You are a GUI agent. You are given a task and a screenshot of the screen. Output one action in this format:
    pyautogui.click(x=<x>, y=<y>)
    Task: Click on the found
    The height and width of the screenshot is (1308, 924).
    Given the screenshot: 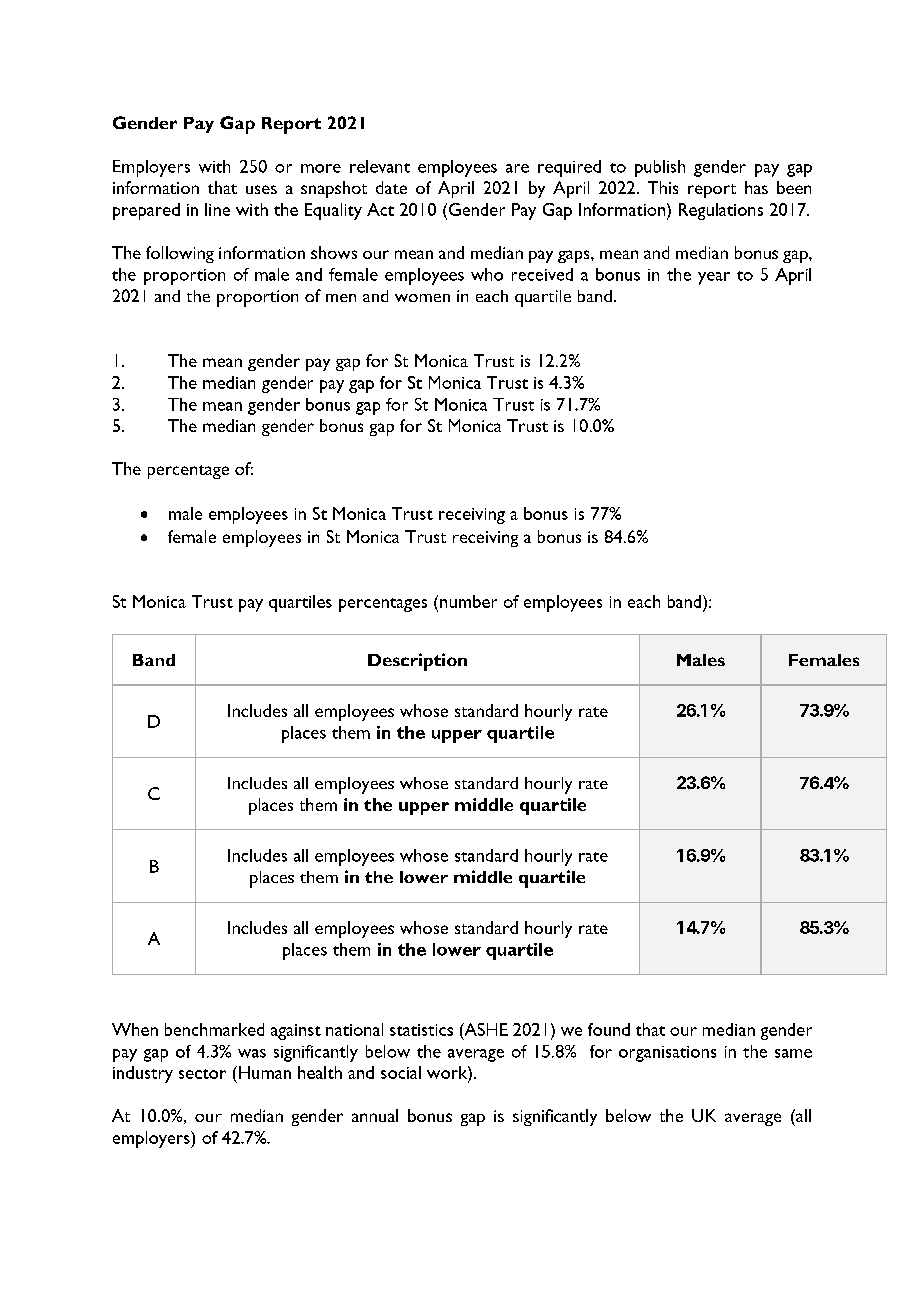 What is the action you would take?
    pyautogui.click(x=609, y=1029)
